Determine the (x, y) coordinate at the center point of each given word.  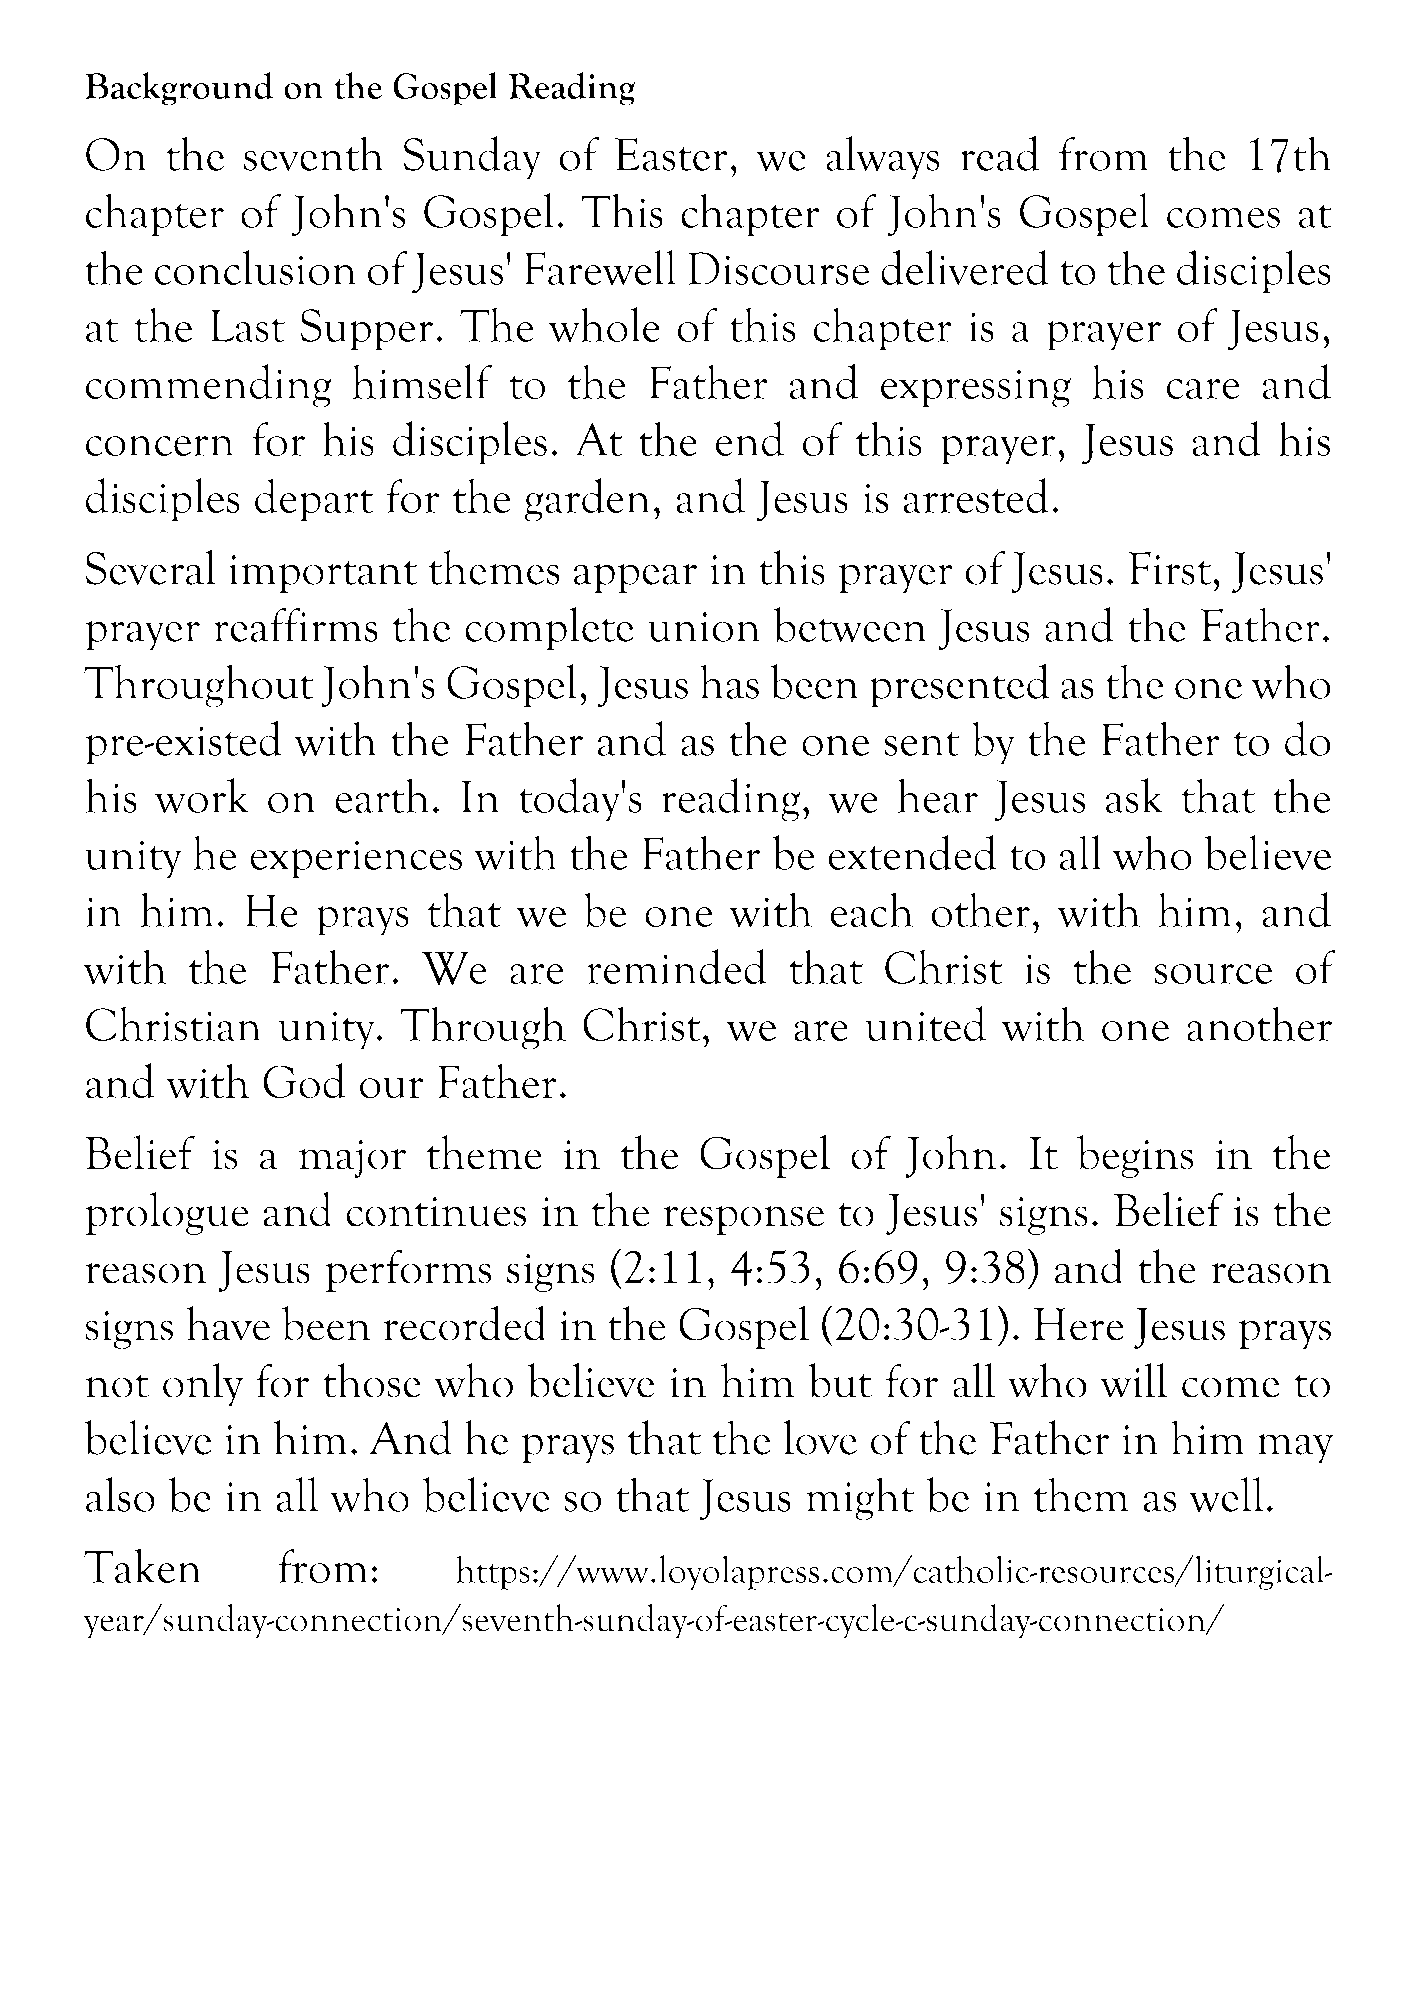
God (304, 1081)
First (1171, 568)
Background (178, 89)
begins (1135, 1156)
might (860, 1499)
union (704, 627)
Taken (143, 1565)
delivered (965, 267)
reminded (676, 966)
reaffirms (295, 625)
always (883, 158)
